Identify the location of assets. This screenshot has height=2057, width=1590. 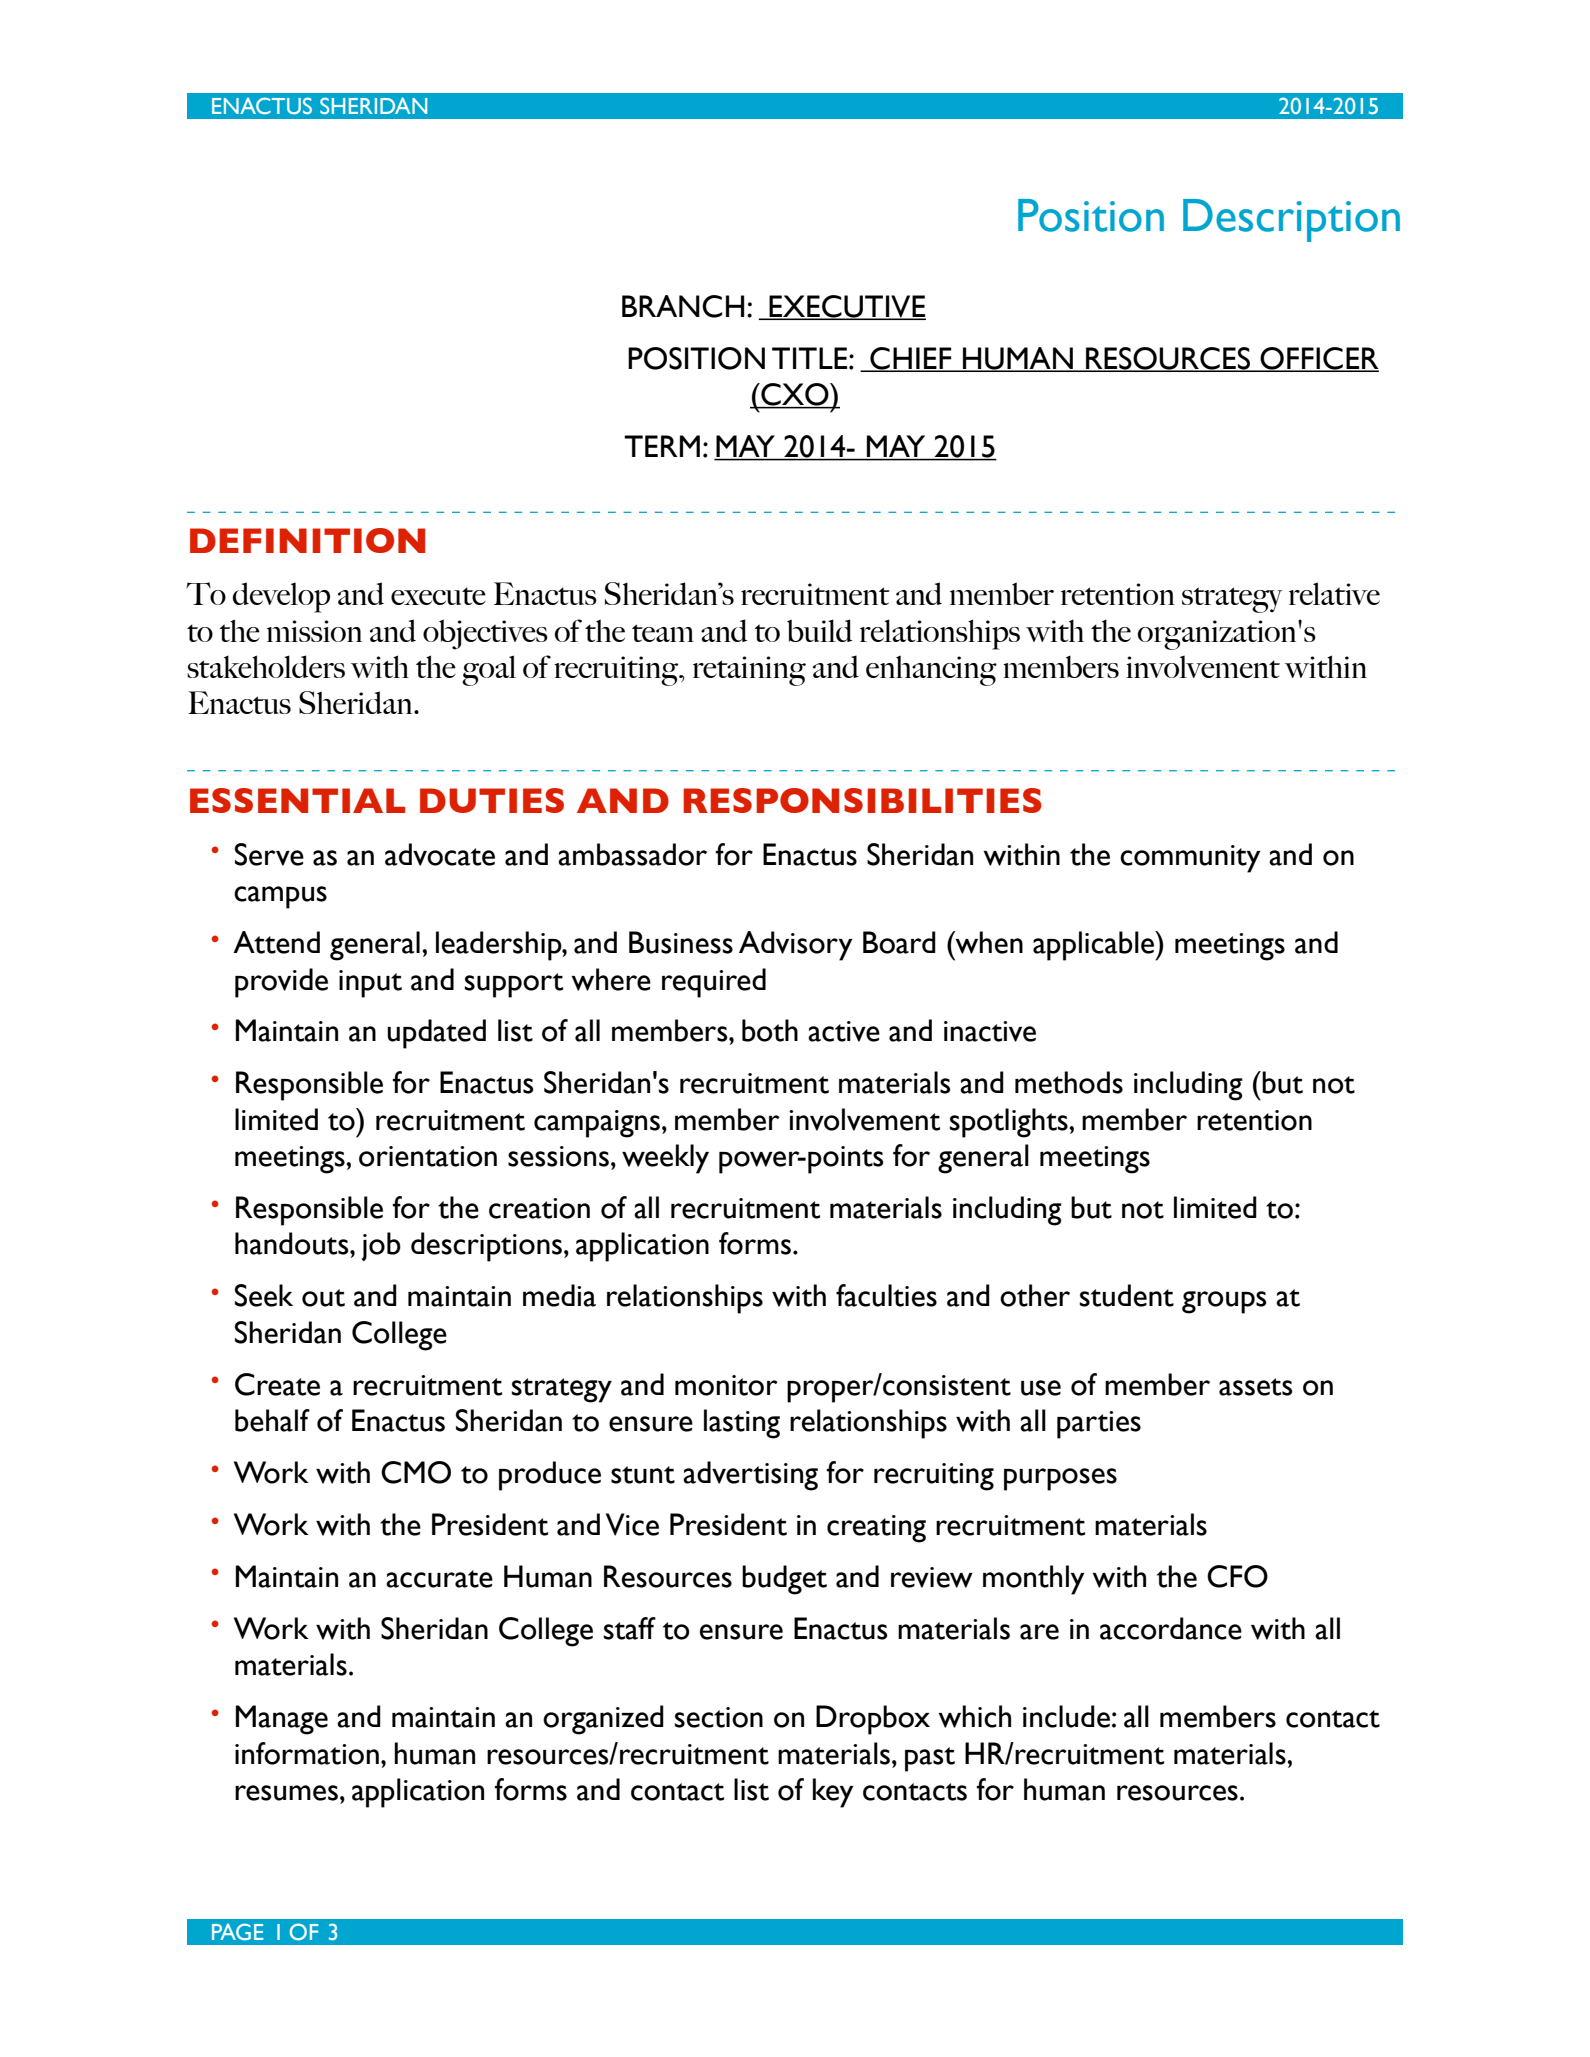
(1256, 1387).
